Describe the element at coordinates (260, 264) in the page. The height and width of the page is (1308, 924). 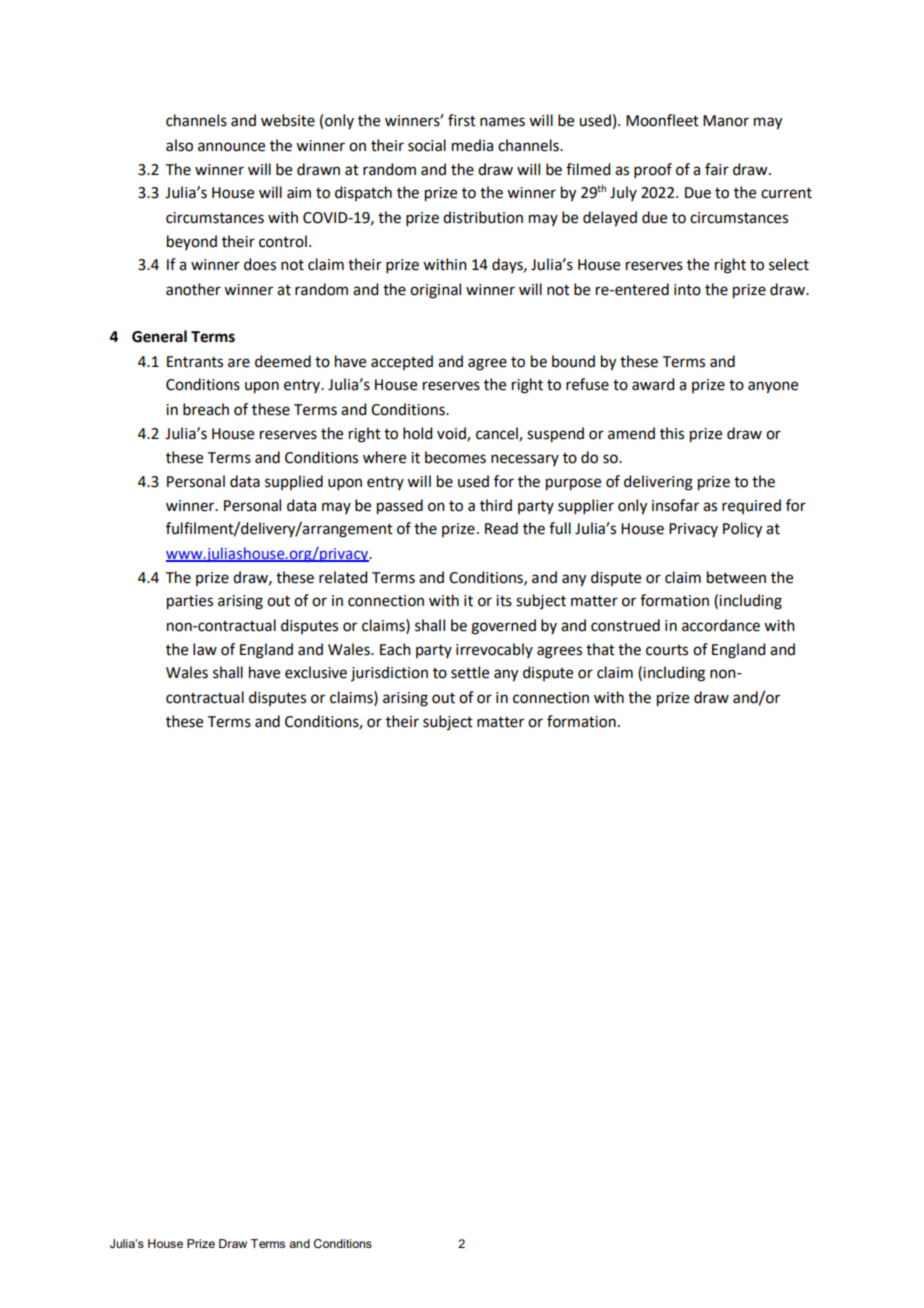
I see `does` at that location.
